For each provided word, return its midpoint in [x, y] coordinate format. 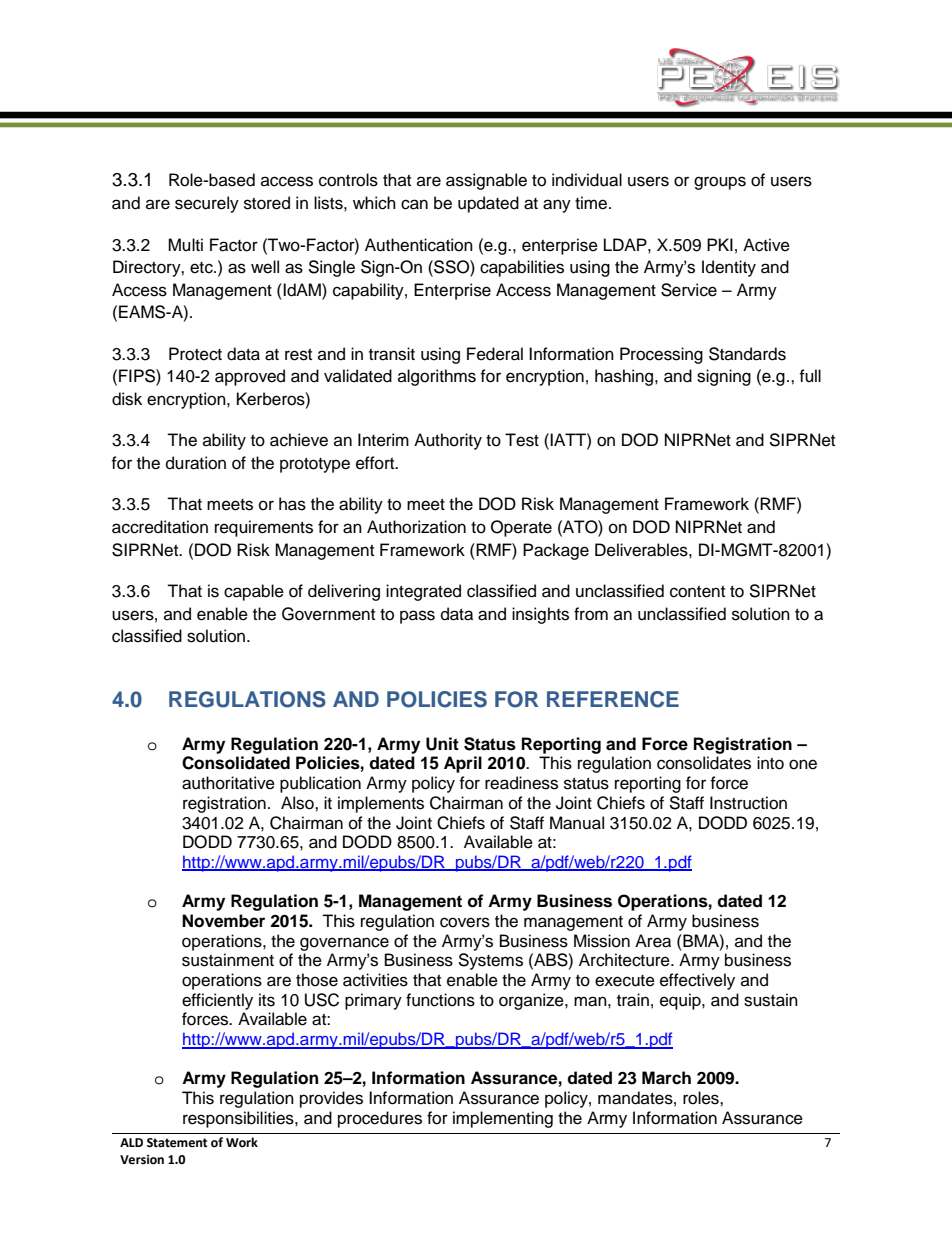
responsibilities [239, 1119]
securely [207, 204]
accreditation [160, 527]
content [697, 592]
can [414, 204]
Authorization [416, 527]
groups [720, 183]
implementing [503, 1119]
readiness [521, 783]
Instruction [748, 803]
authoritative [228, 783]
